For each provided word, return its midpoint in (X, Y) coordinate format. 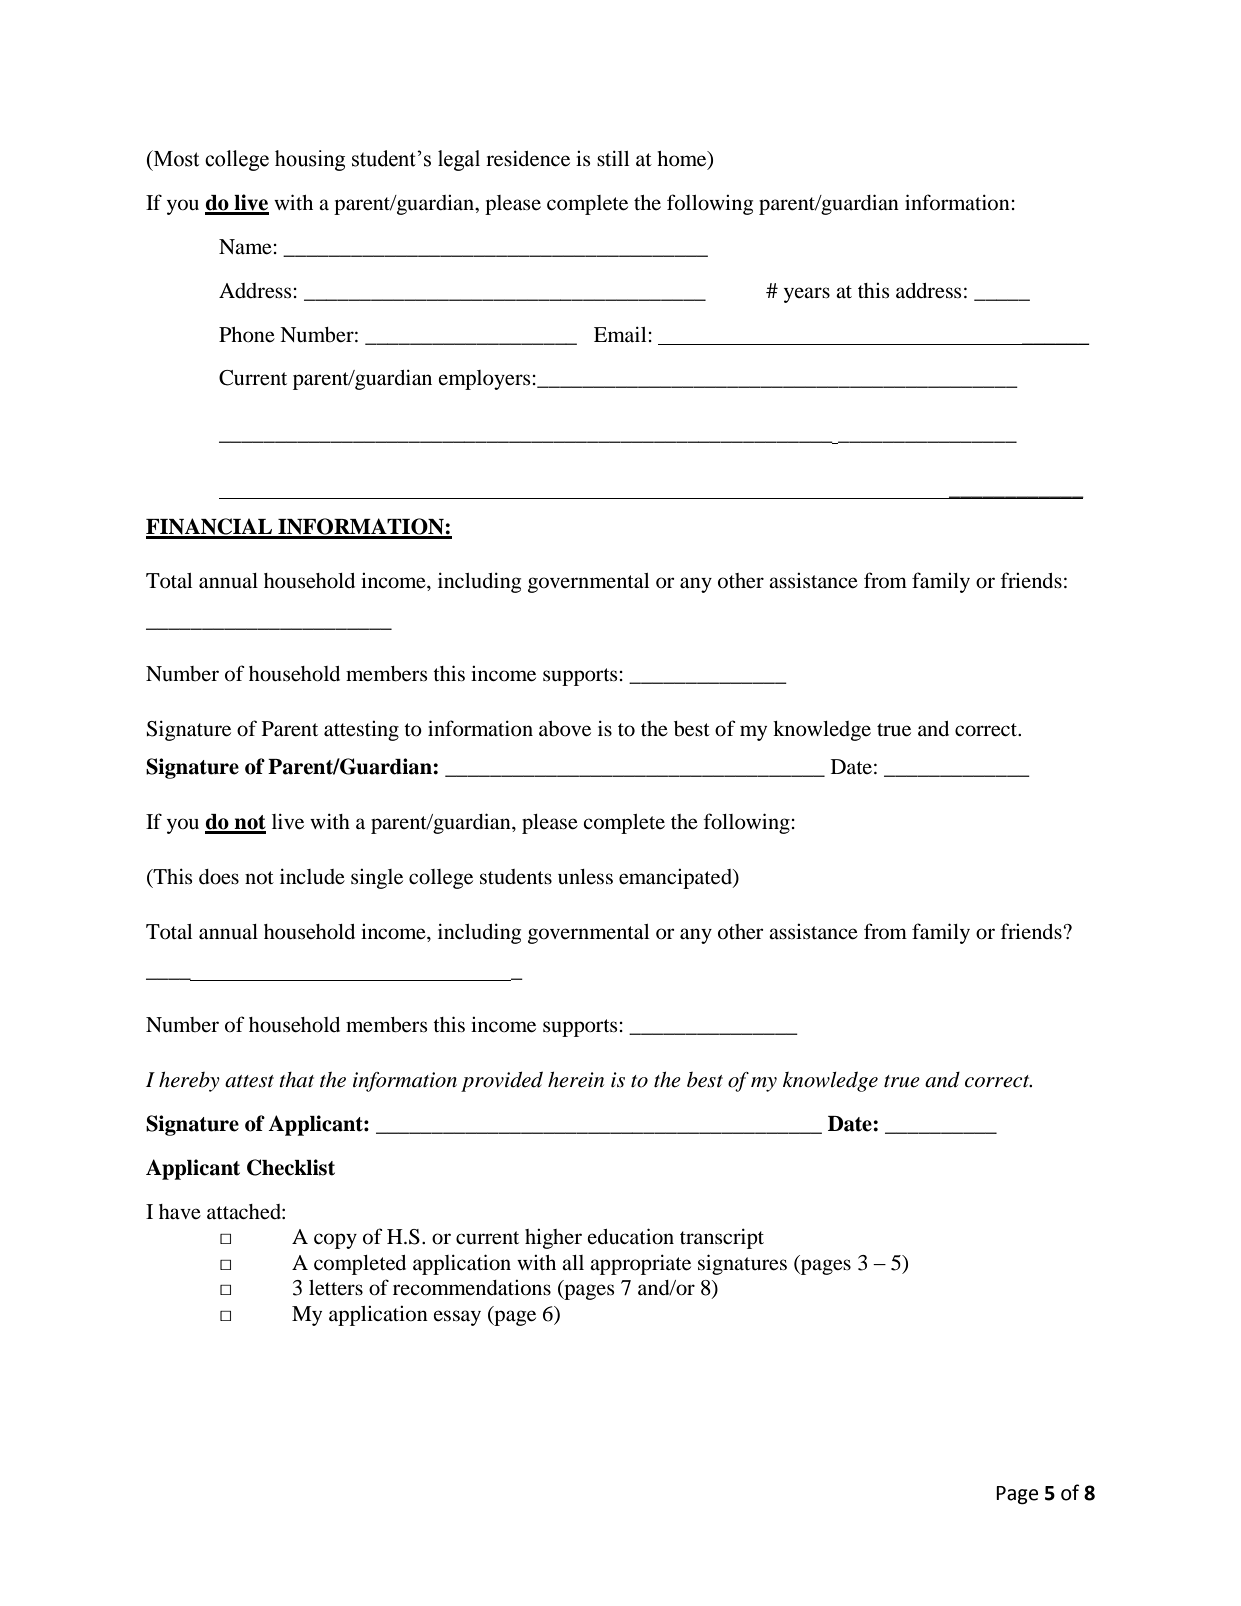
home (683, 160)
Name (245, 247)
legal (459, 160)
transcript (722, 1238)
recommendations (472, 1288)
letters (336, 1288)
